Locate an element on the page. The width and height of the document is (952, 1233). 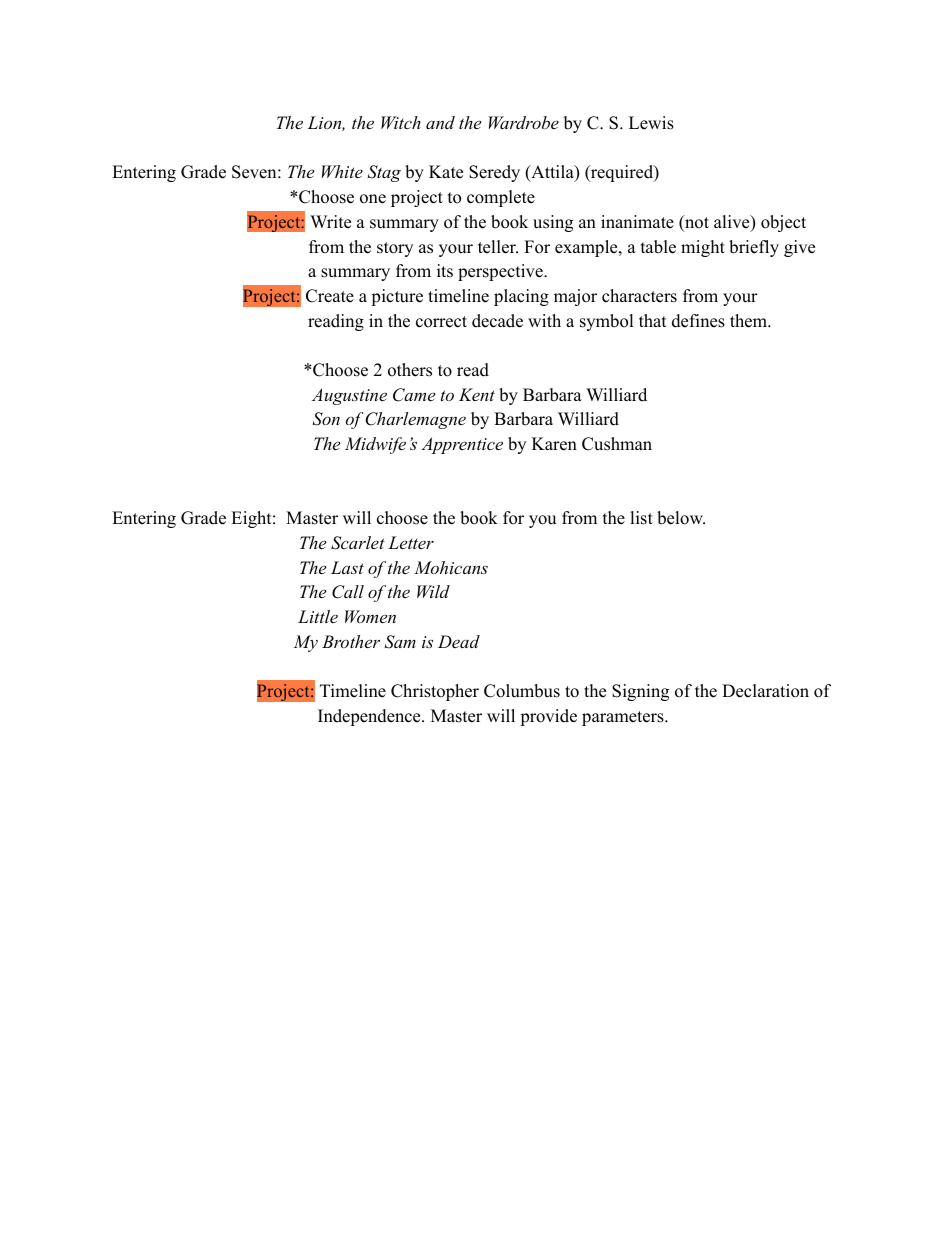
below is located at coordinates (681, 518).
